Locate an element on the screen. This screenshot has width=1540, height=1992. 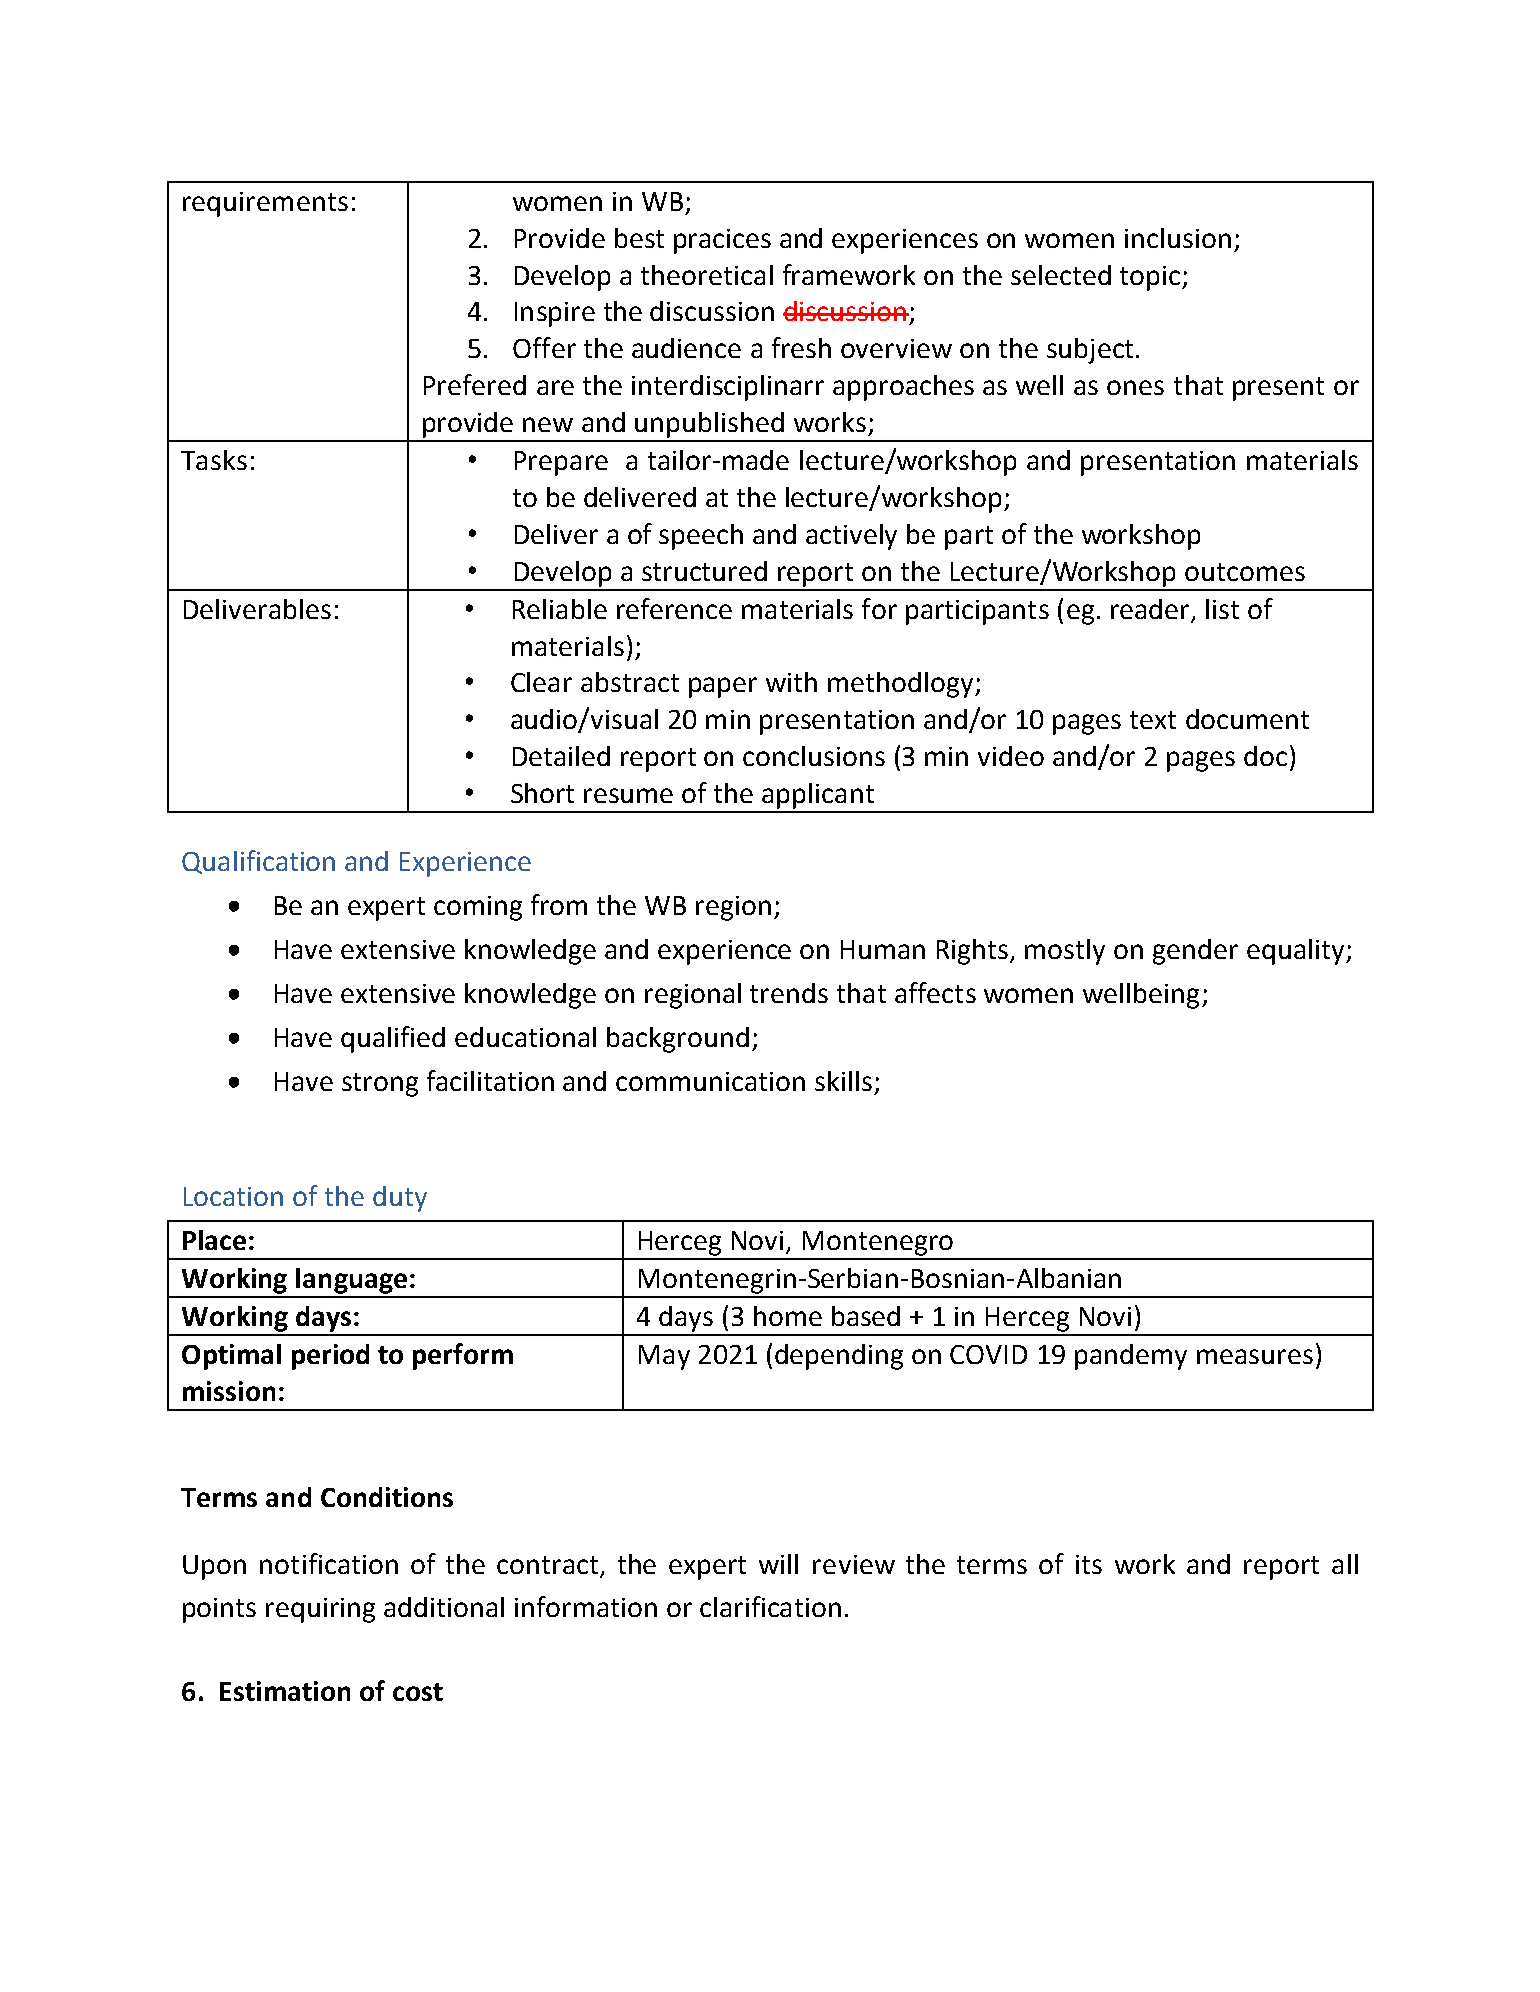
measures is located at coordinates (1255, 1356).
